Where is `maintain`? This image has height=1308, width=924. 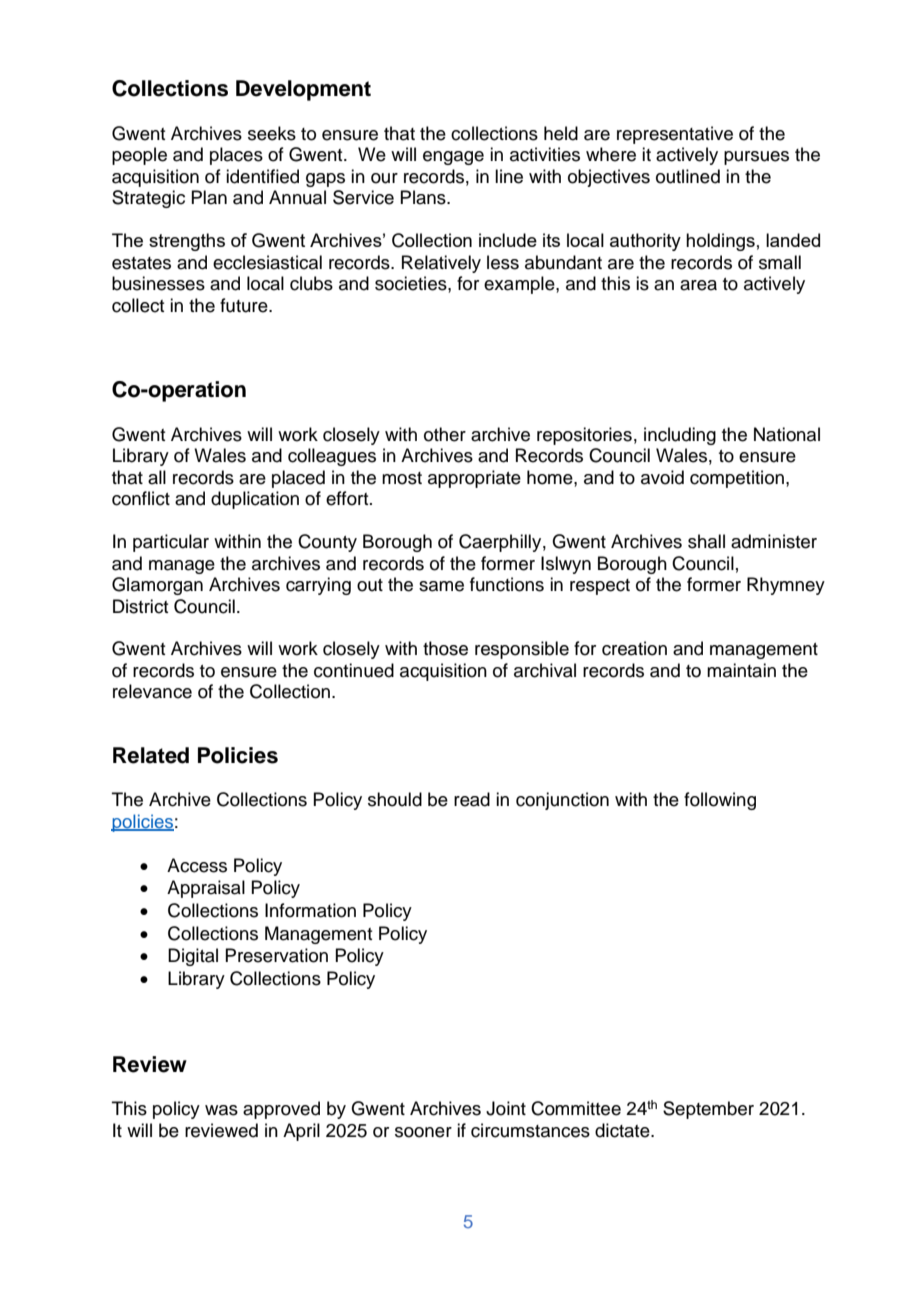
maintain is located at coordinates (741, 670).
